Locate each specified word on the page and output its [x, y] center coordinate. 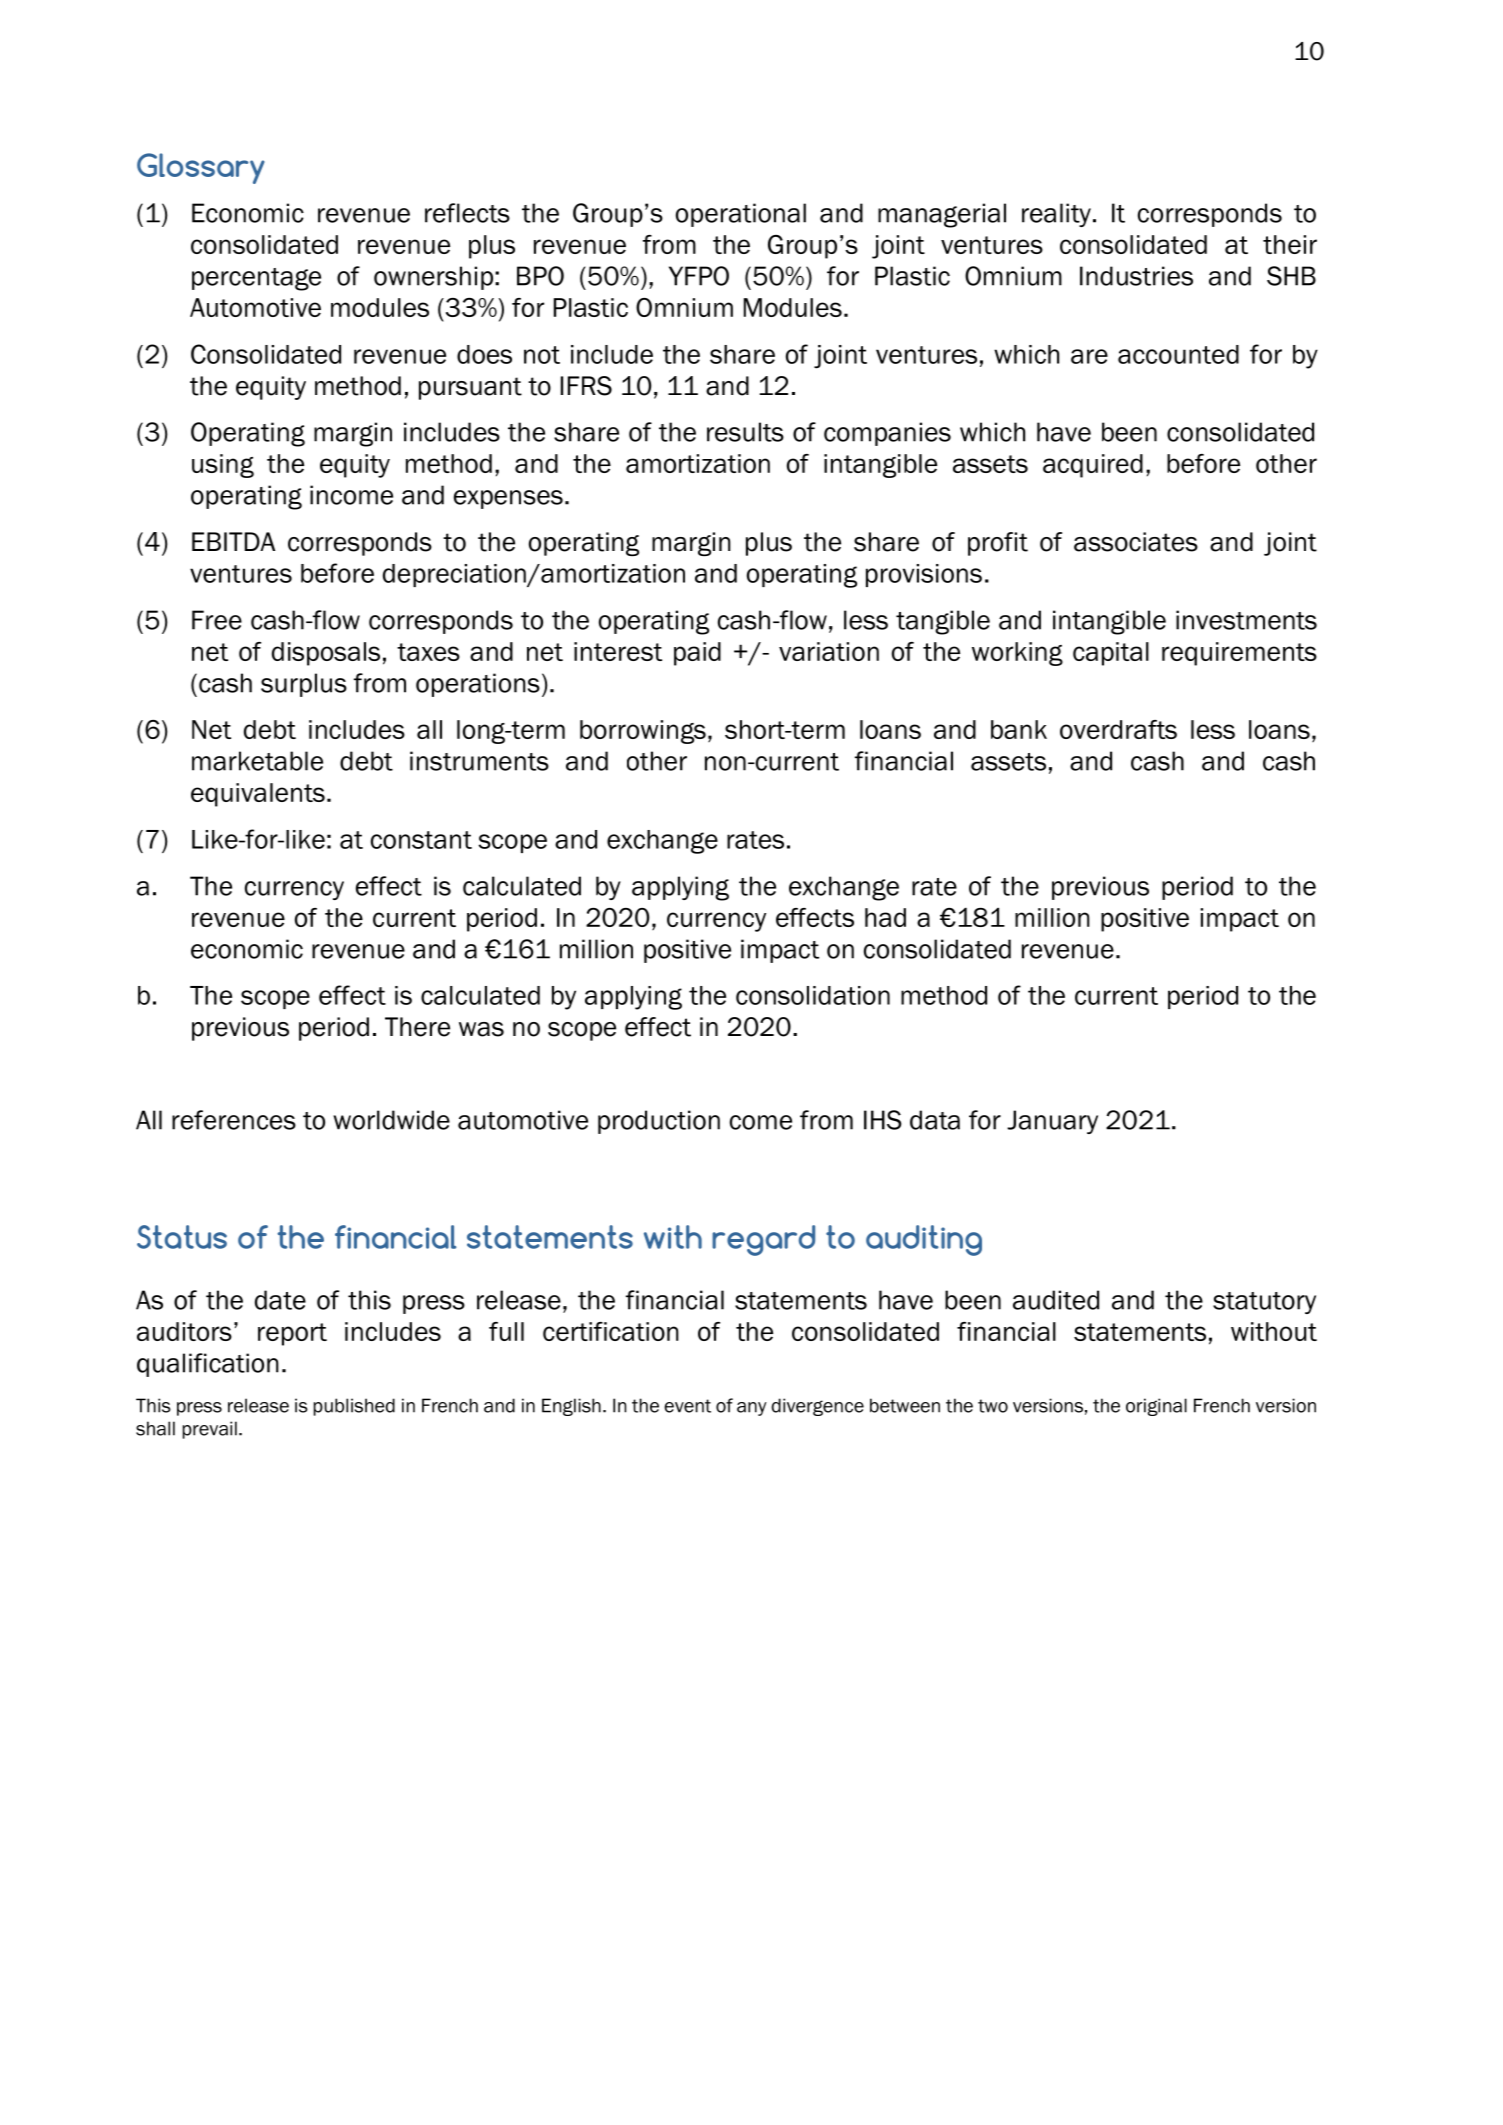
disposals [326, 654]
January [1052, 1122]
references [234, 1120]
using [223, 466]
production [659, 1122]
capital [1111, 654]
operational [741, 215]
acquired [1093, 466]
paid [697, 654]
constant [421, 840]
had [885, 917]
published [354, 1407]
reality [1056, 215]
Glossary [201, 168]
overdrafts [1118, 729]
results [745, 432]
